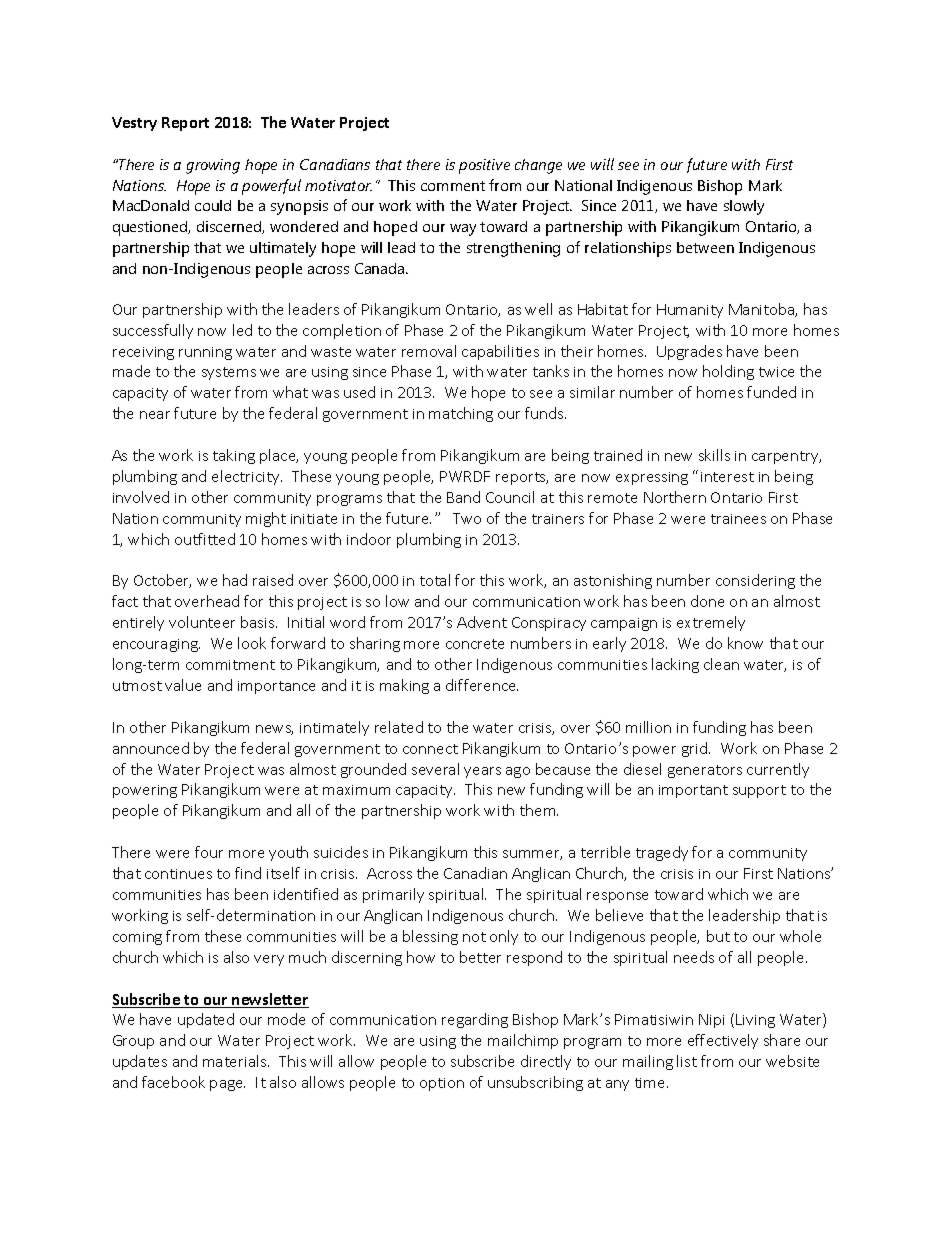  I want to click on growing, so click(213, 166).
